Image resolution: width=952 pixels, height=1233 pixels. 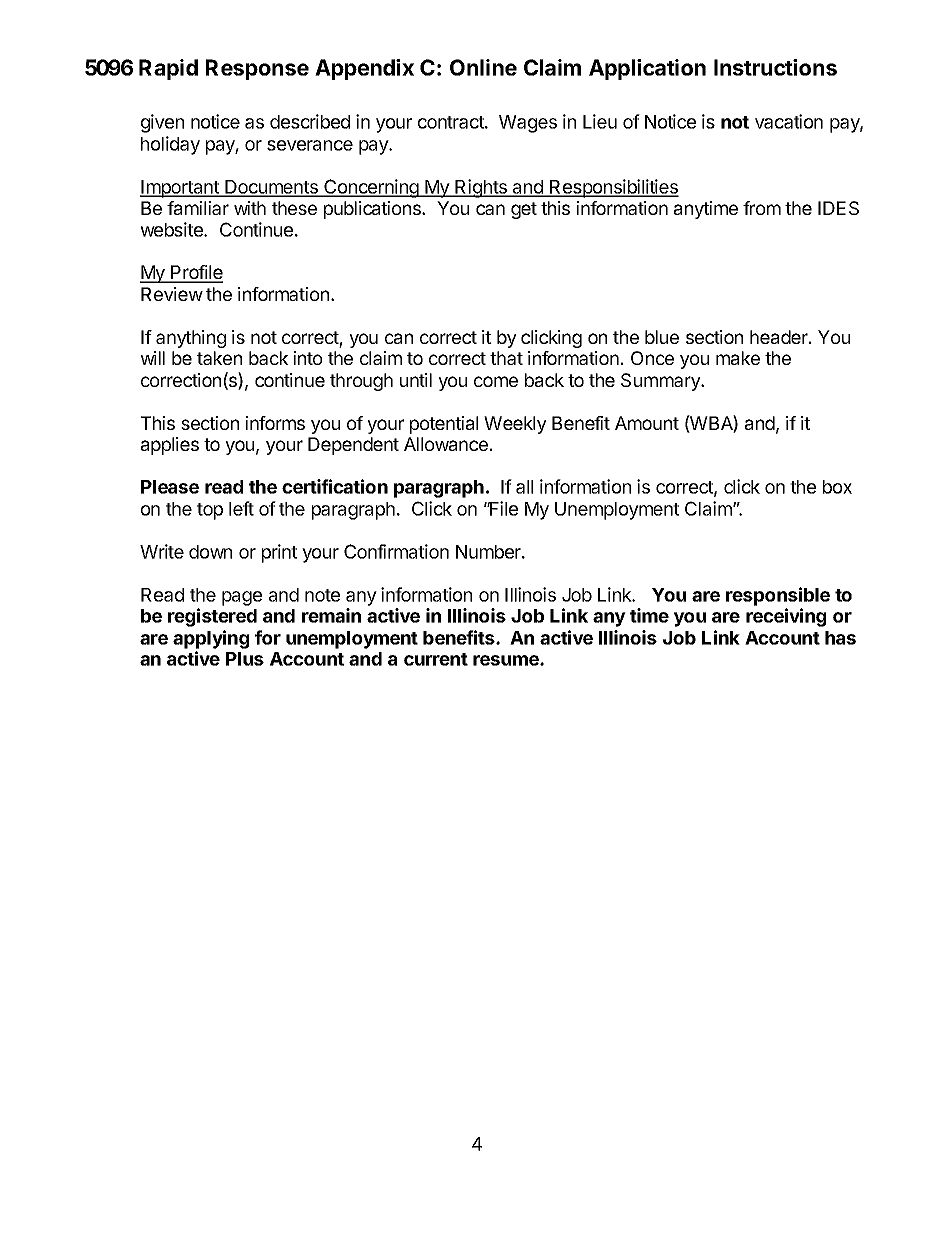 What do you see at coordinates (211, 639) in the screenshot?
I see `applying` at bounding box center [211, 639].
